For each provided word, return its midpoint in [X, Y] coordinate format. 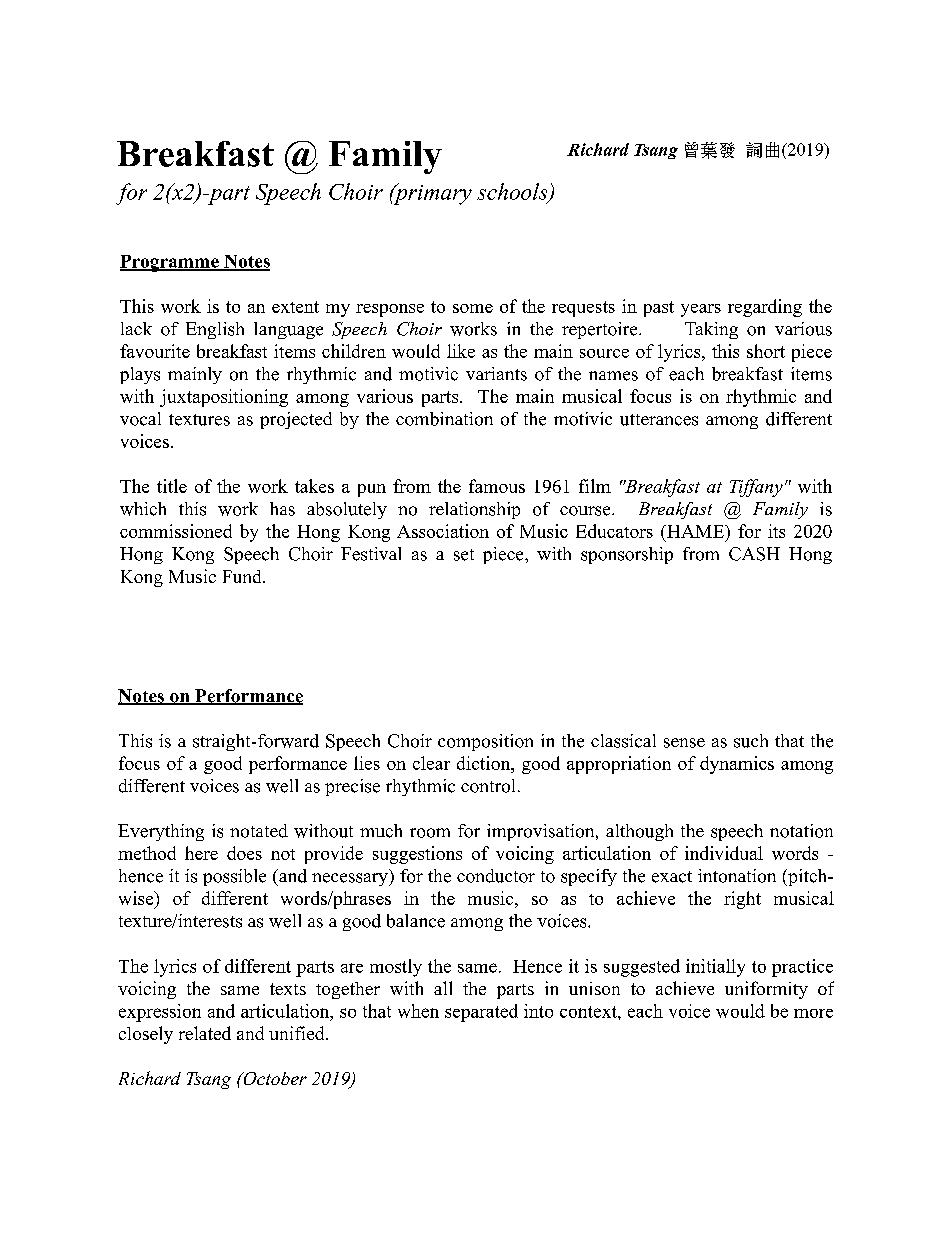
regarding [765, 308]
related [205, 1033]
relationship [474, 510]
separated [481, 1013]
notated [259, 831]
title [172, 486]
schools [513, 192]
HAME [695, 531]
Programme [170, 263]
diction [485, 763]
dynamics [737, 765]
